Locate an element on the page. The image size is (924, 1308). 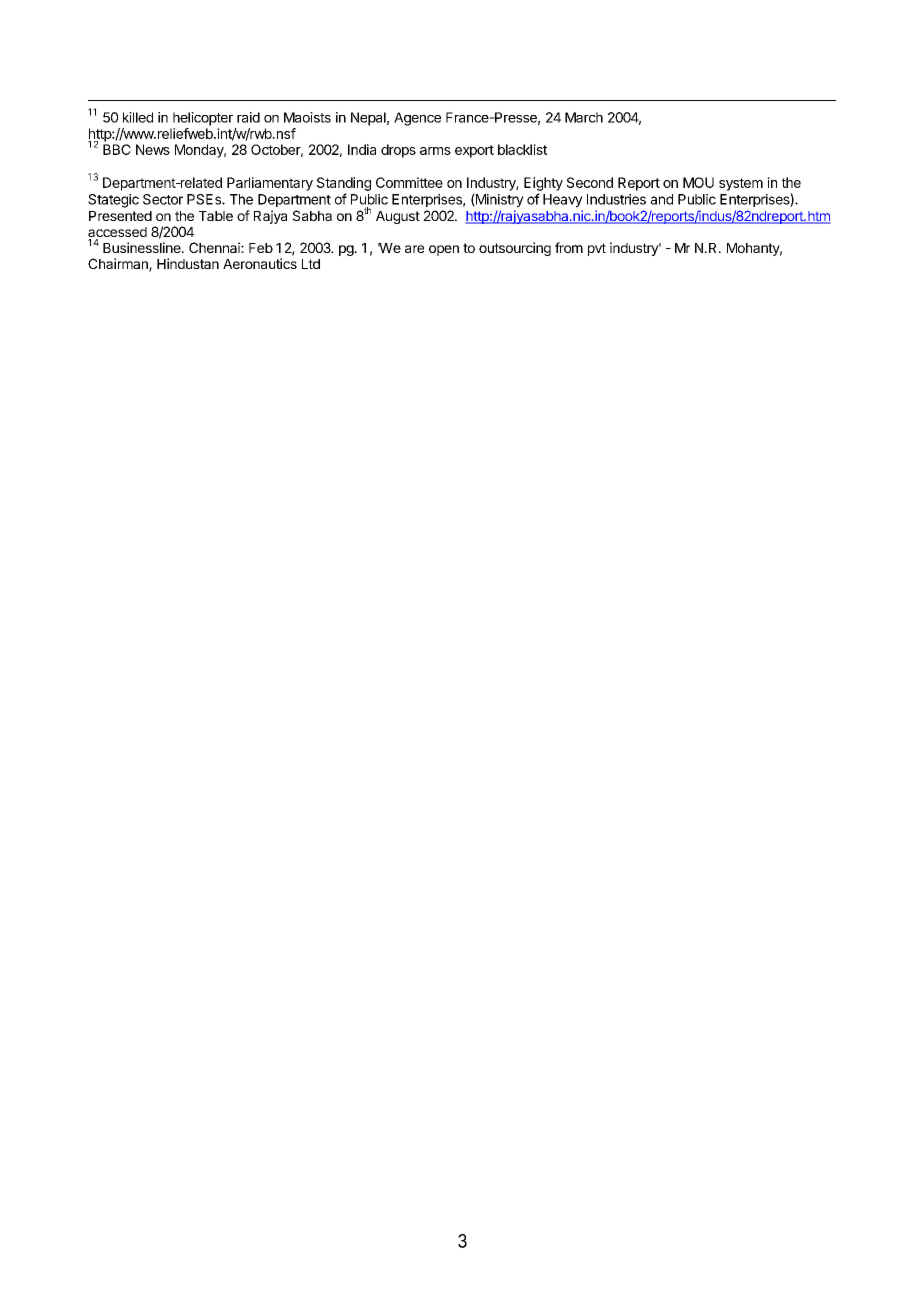
MOU is located at coordinates (698, 182).
